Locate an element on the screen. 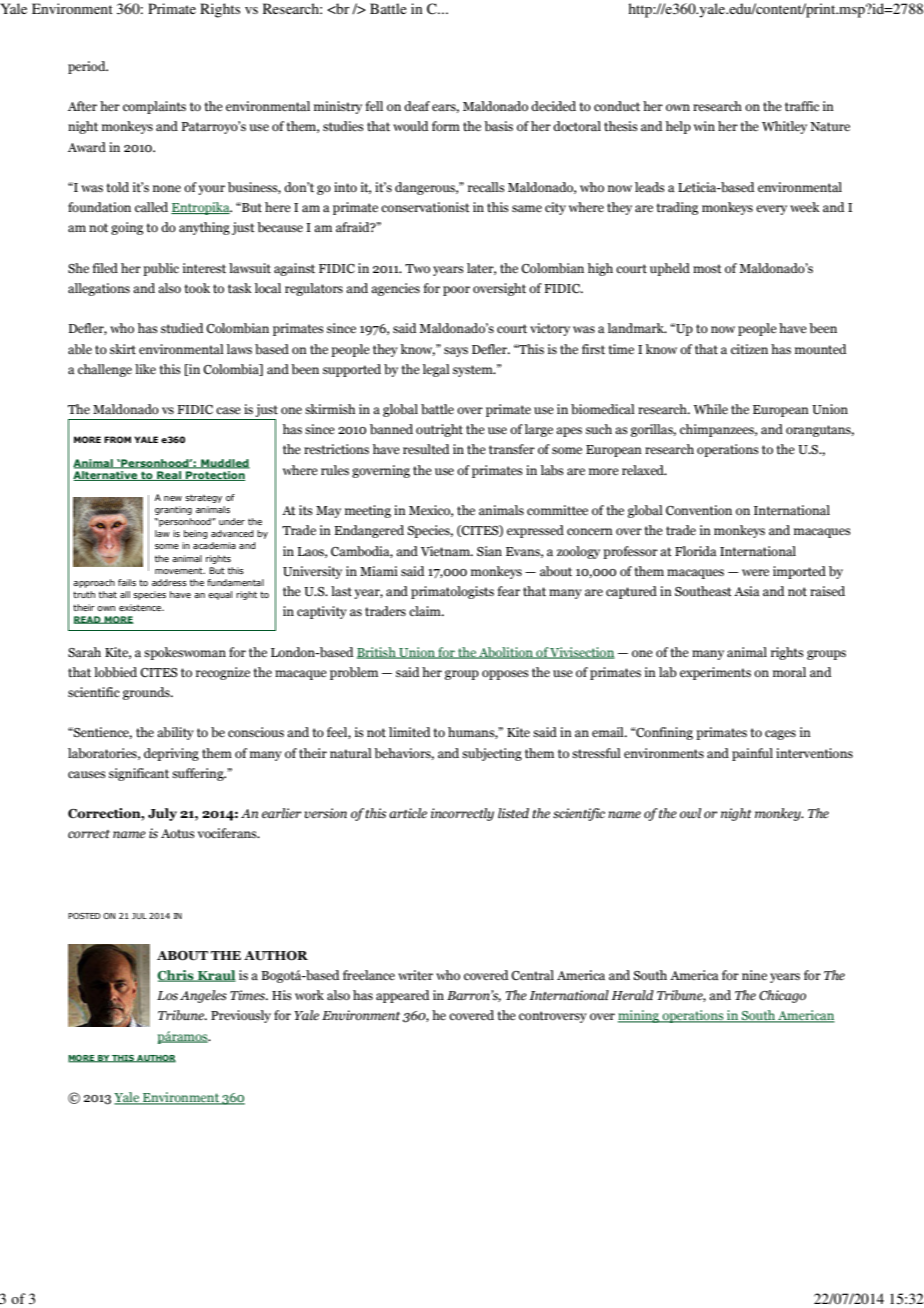 The image size is (924, 1308). being is located at coordinates (196, 534).
